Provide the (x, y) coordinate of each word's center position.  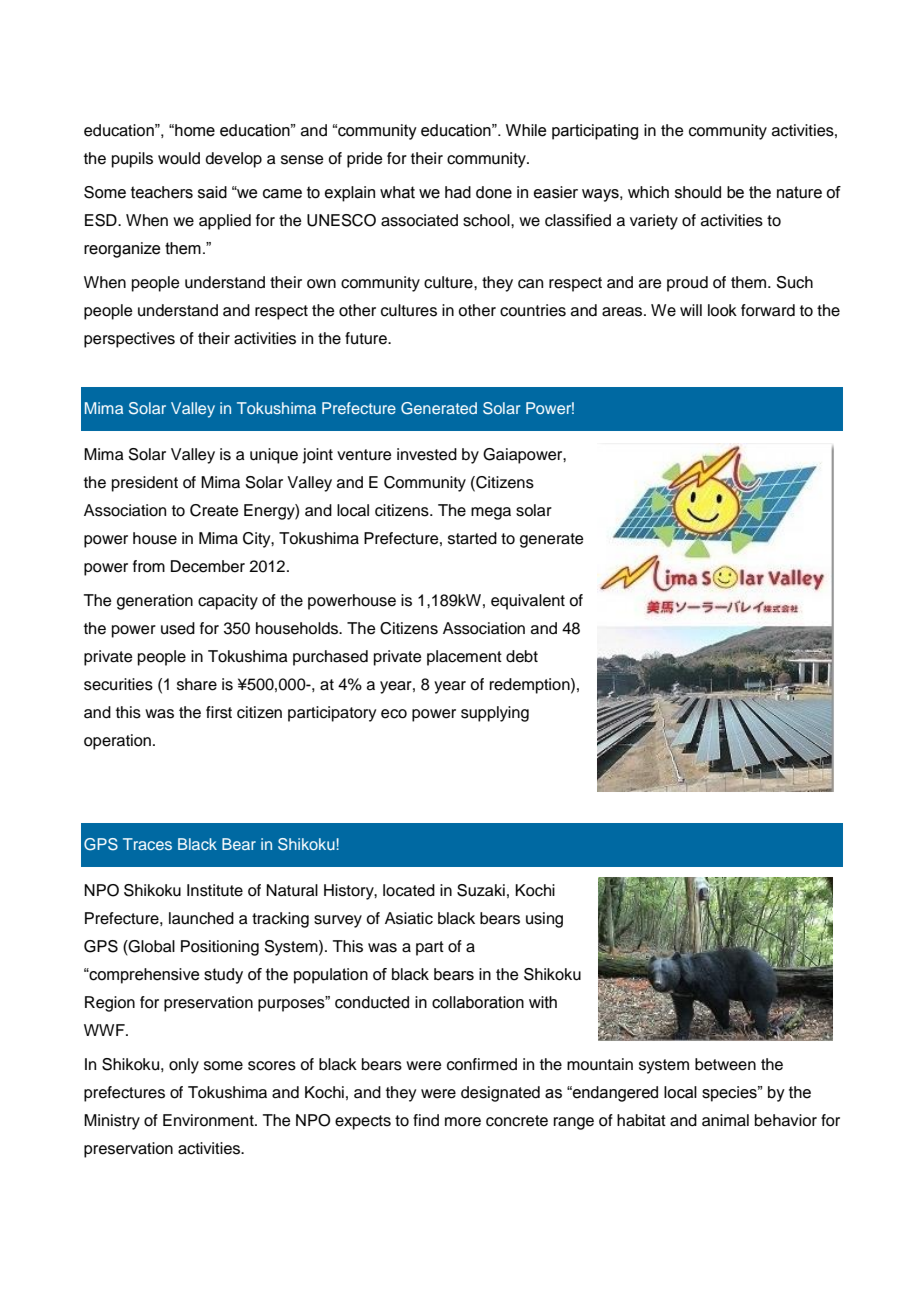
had (458, 192)
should (698, 192)
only (184, 1066)
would (179, 158)
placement (464, 658)
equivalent (528, 602)
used (178, 628)
